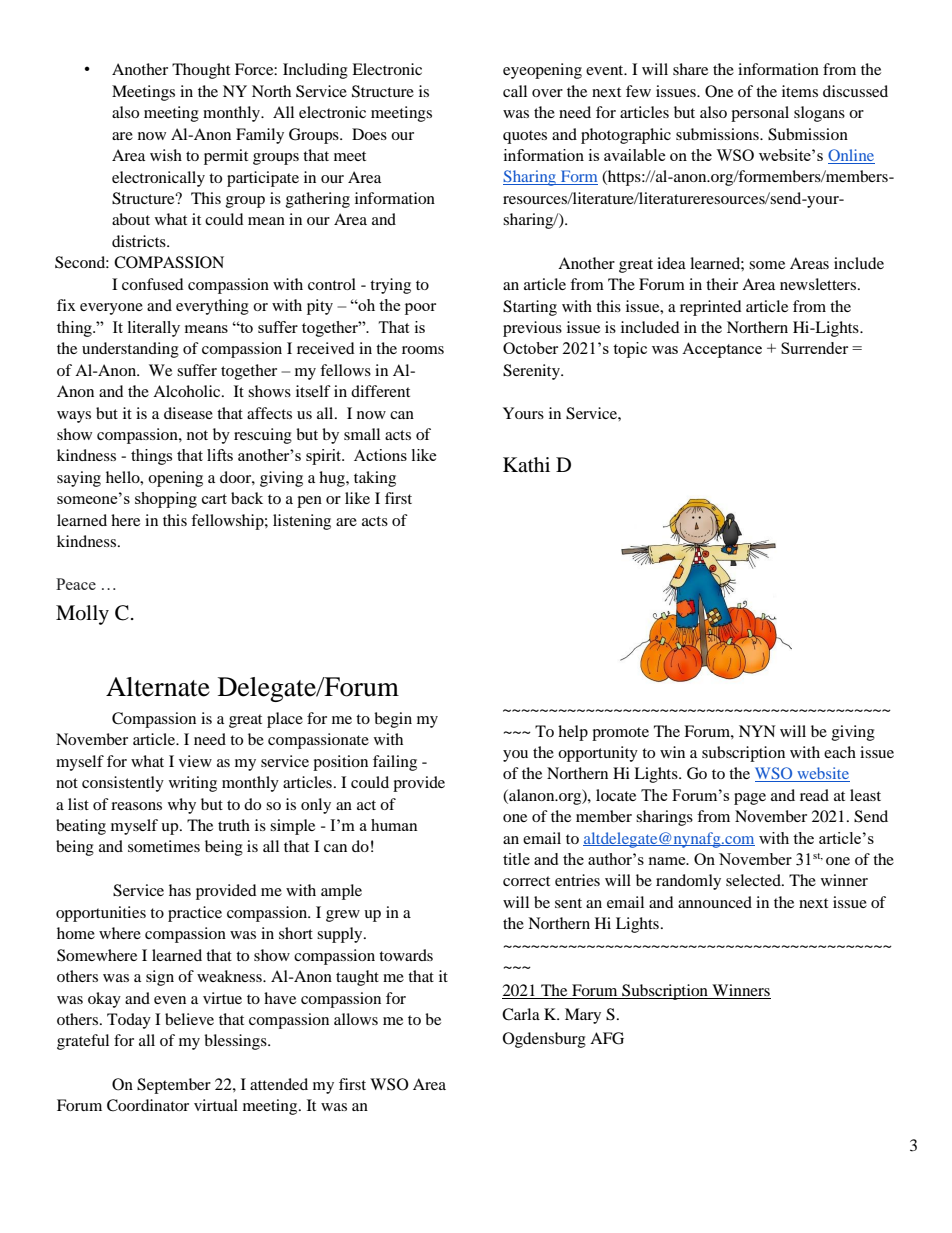 The height and width of the screenshot is (1233, 952). What do you see at coordinates (174, 1086) in the screenshot?
I see `September` at bounding box center [174, 1086].
